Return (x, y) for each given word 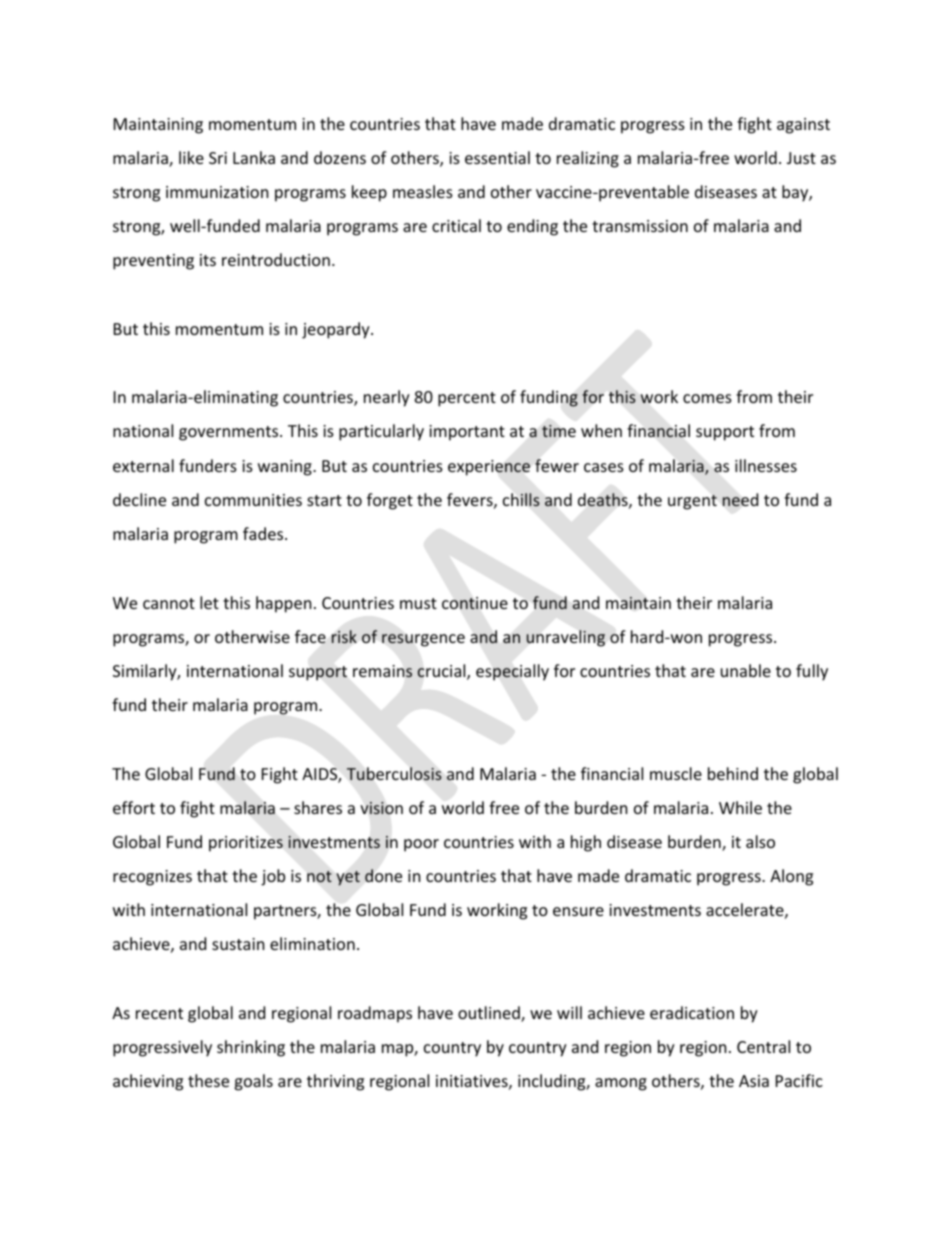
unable (746, 670)
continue (475, 603)
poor (421, 845)
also (760, 841)
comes (707, 398)
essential (497, 157)
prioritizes (246, 844)
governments (230, 433)
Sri (218, 158)
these (208, 1080)
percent (467, 399)
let (209, 602)
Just (801, 158)
